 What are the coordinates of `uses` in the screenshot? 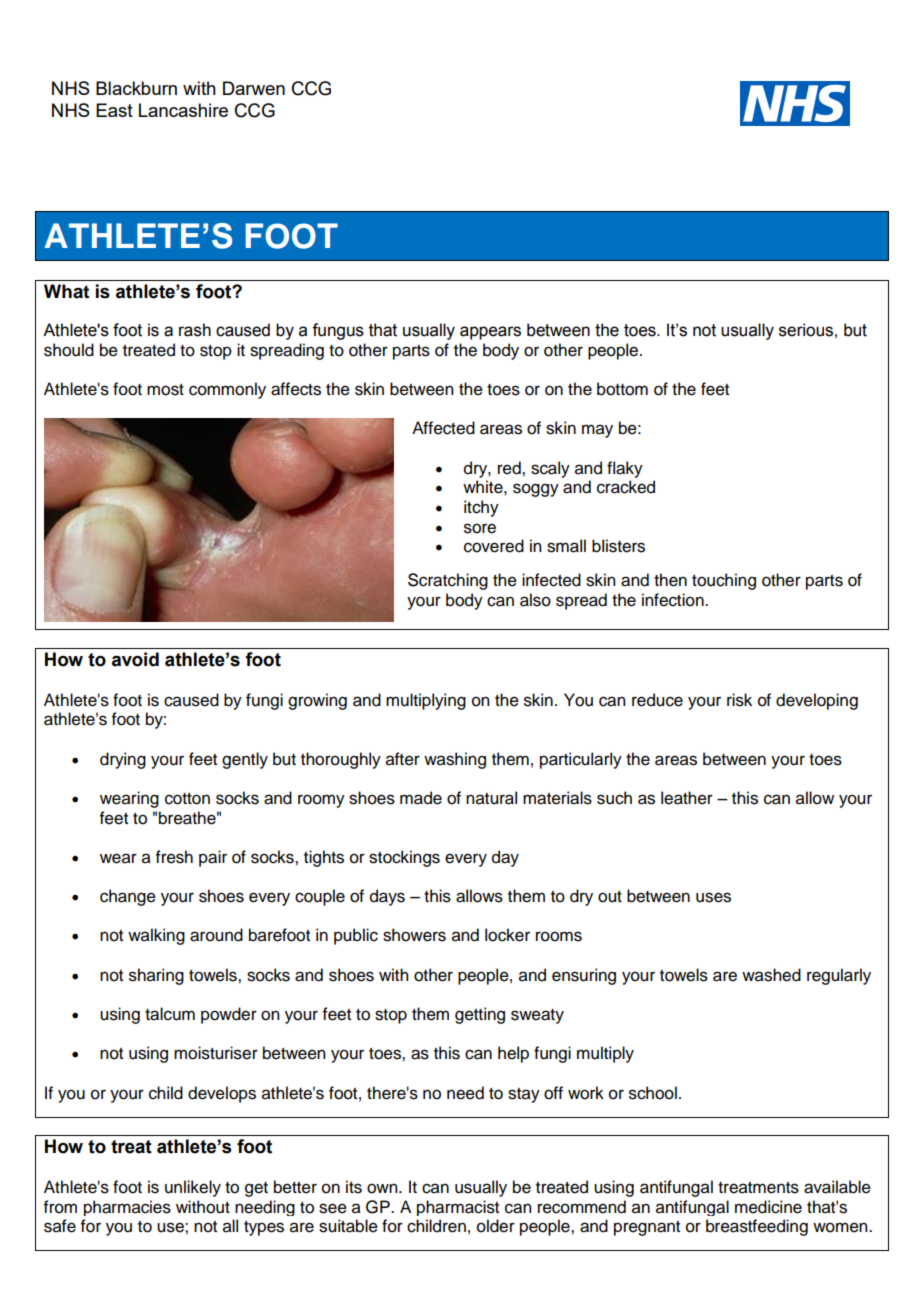 It's located at (713, 897).
